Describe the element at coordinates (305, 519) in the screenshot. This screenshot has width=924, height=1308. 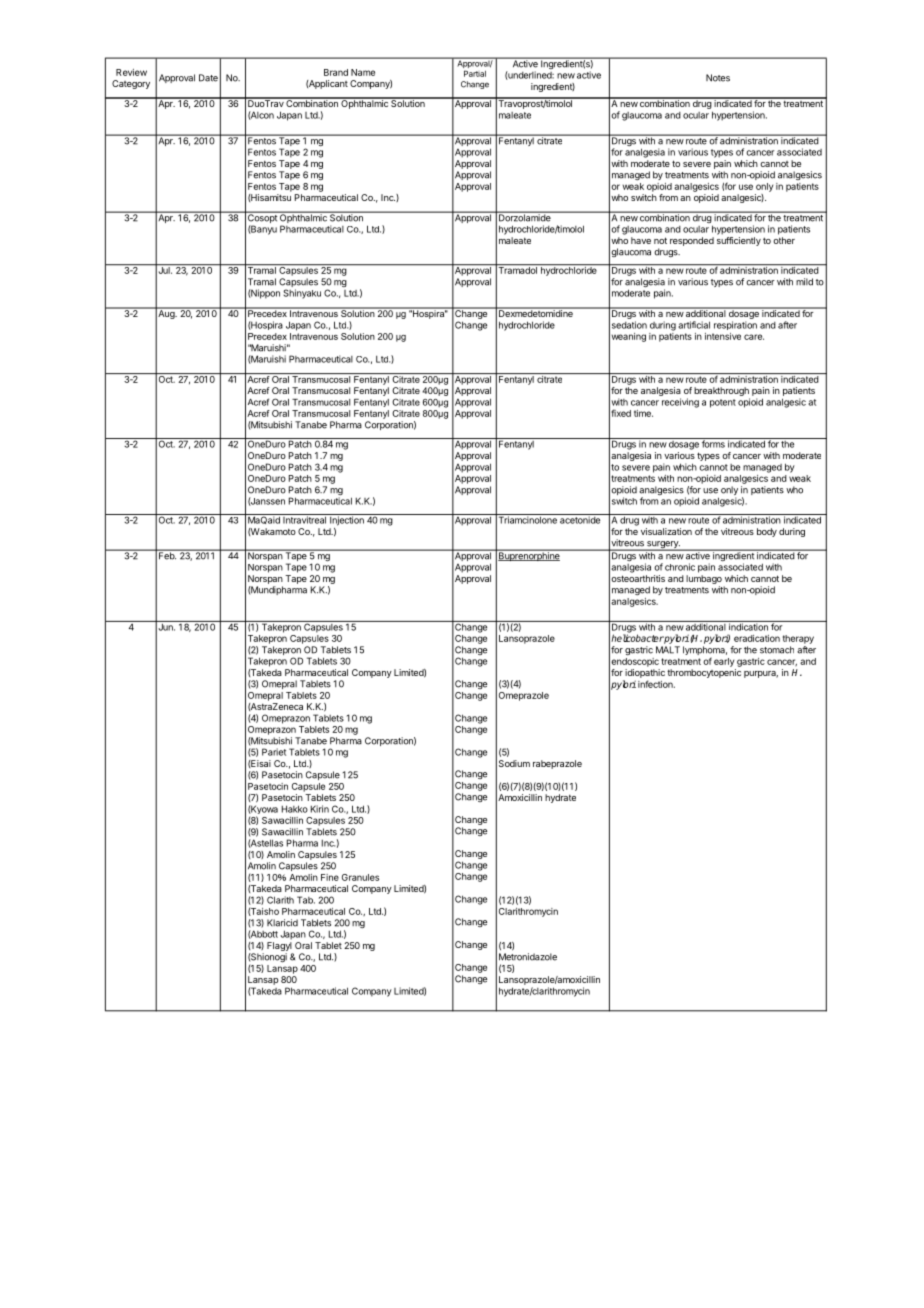
I see `Intravitreal` at that location.
